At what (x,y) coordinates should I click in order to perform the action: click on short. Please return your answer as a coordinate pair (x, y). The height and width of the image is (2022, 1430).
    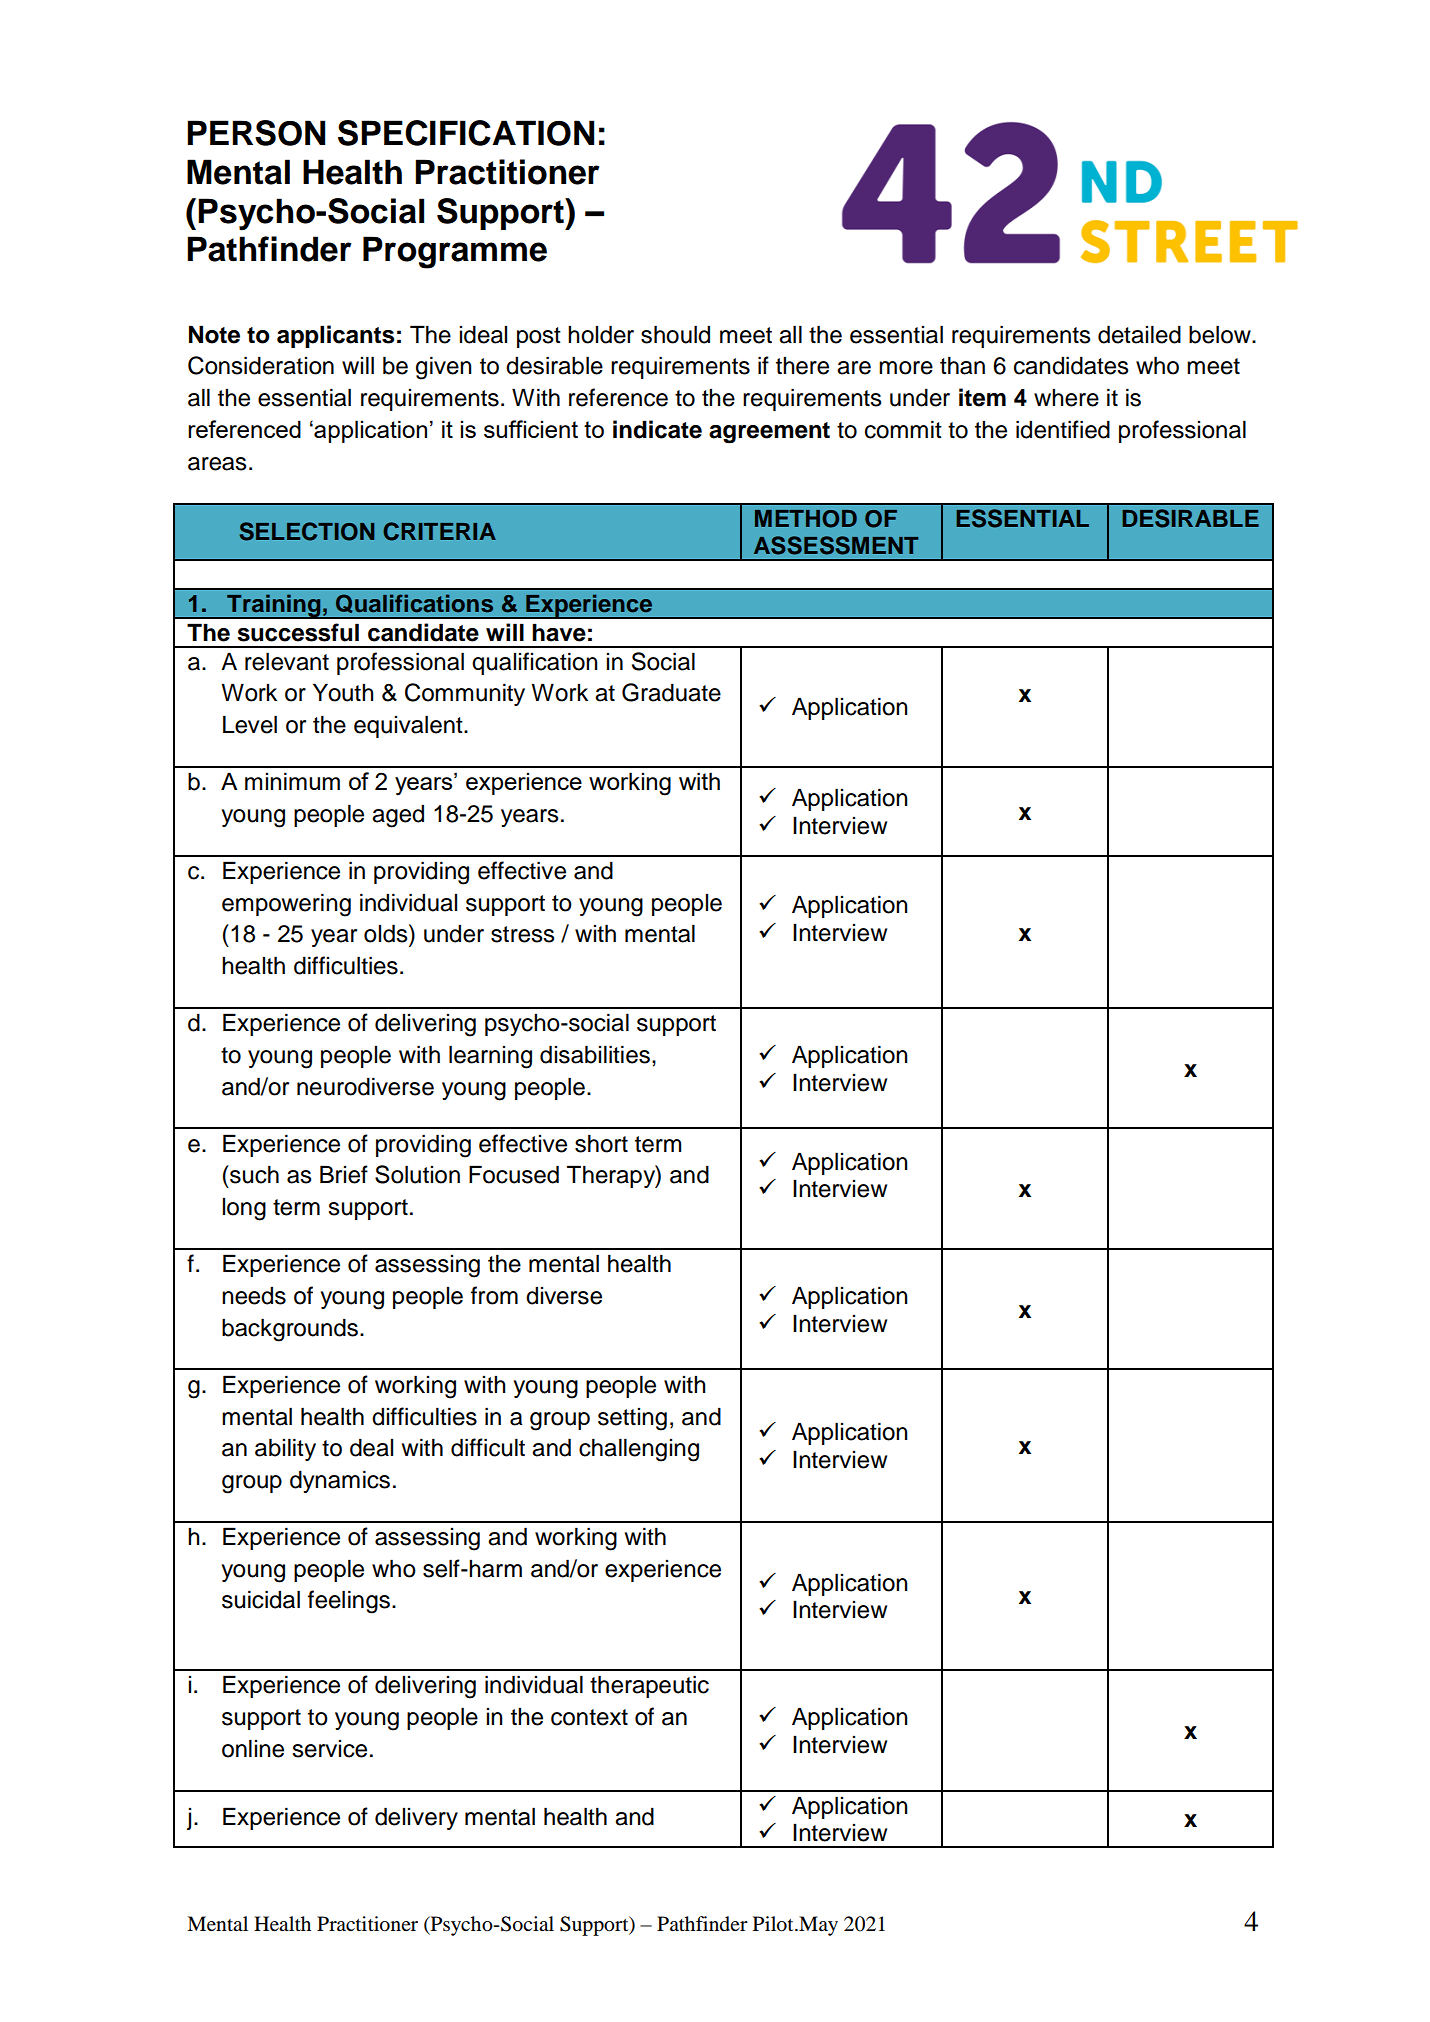
    Looking at the image, I should click on (601, 1143).
